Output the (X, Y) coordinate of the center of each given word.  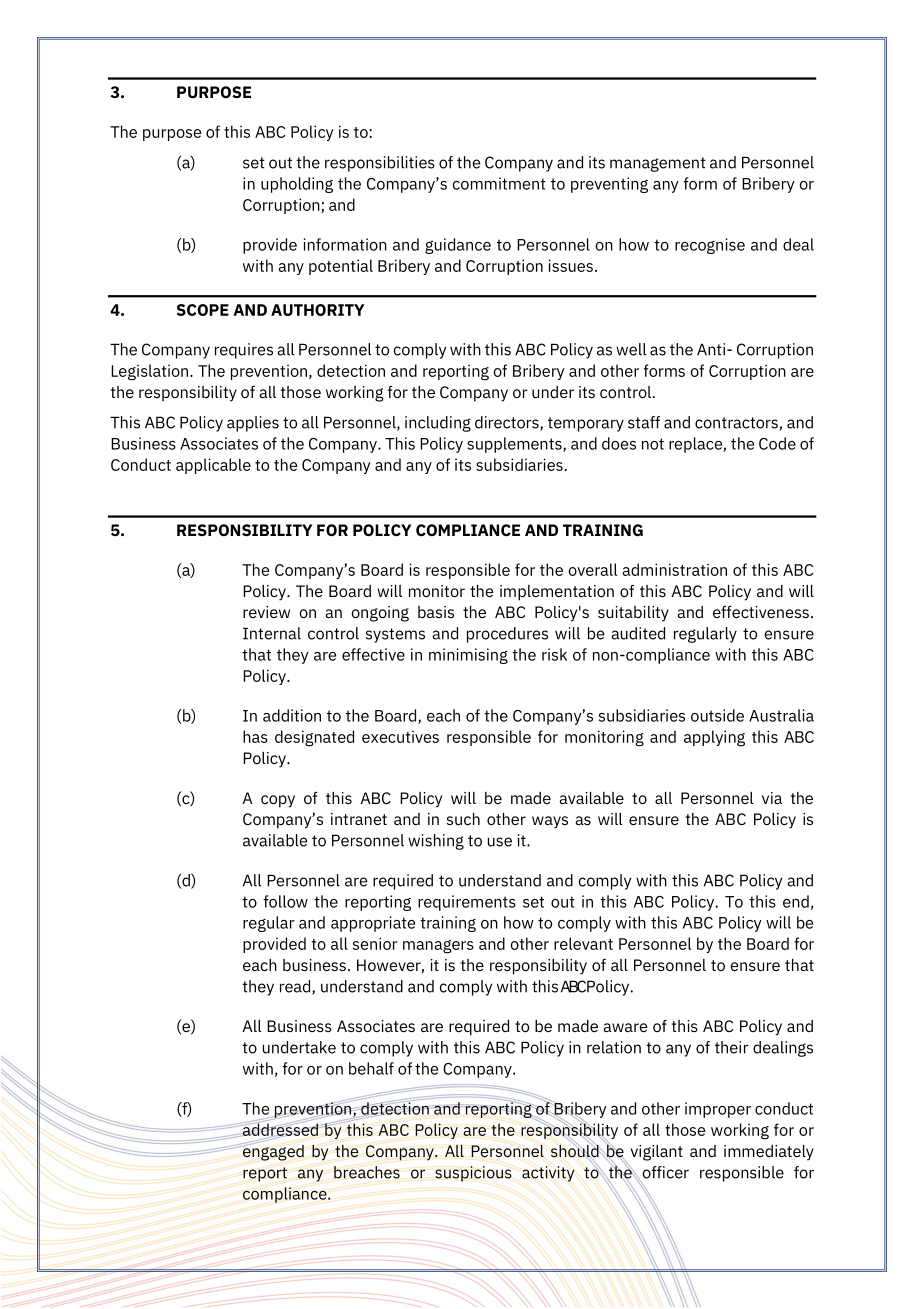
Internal (272, 633)
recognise (710, 246)
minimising (468, 656)
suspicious (473, 1174)
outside (717, 715)
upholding (297, 185)
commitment (499, 183)
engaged (273, 1151)
